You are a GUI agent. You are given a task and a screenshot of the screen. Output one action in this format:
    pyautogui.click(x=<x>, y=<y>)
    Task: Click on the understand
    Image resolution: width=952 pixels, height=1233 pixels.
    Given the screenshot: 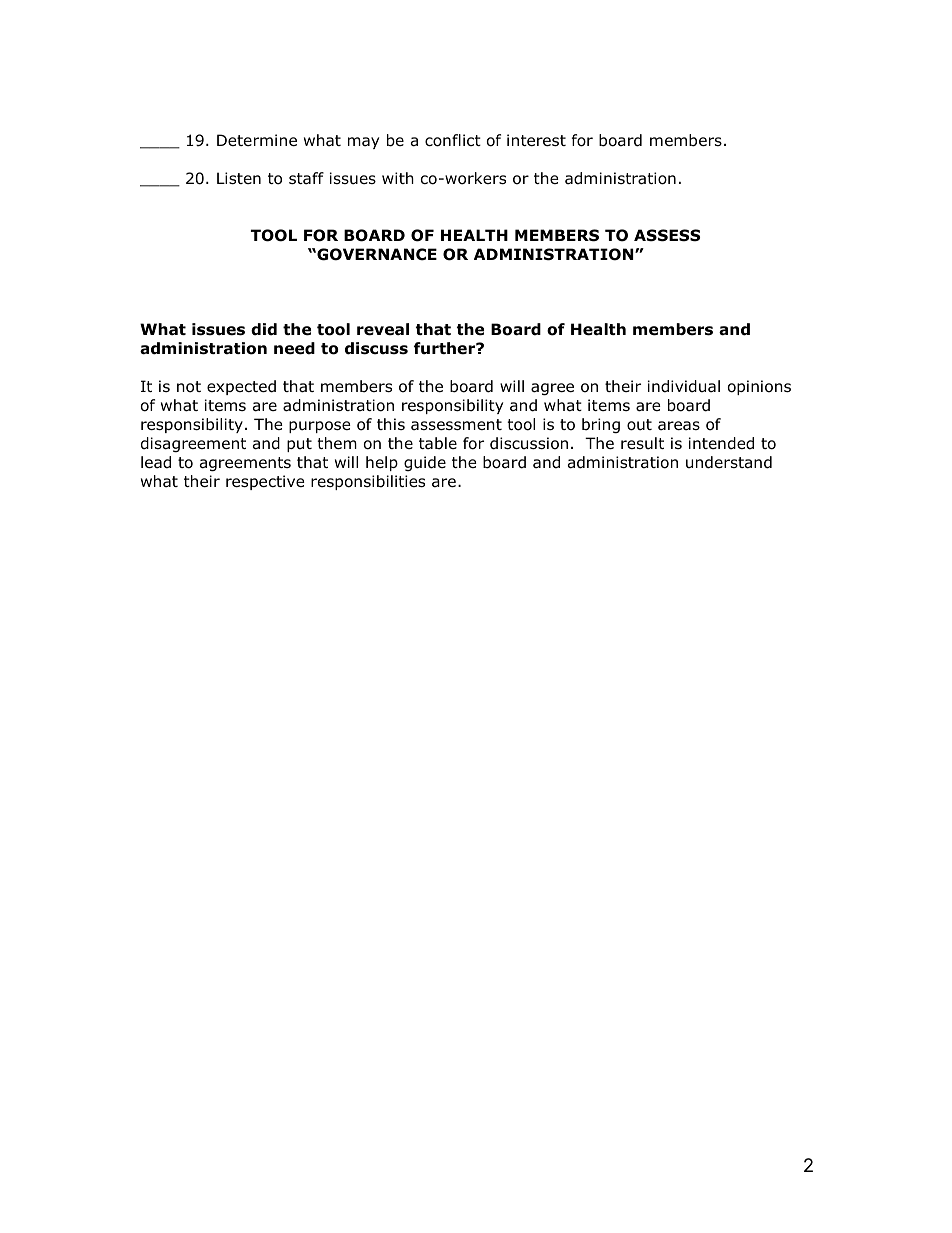 What is the action you would take?
    pyautogui.click(x=729, y=462)
